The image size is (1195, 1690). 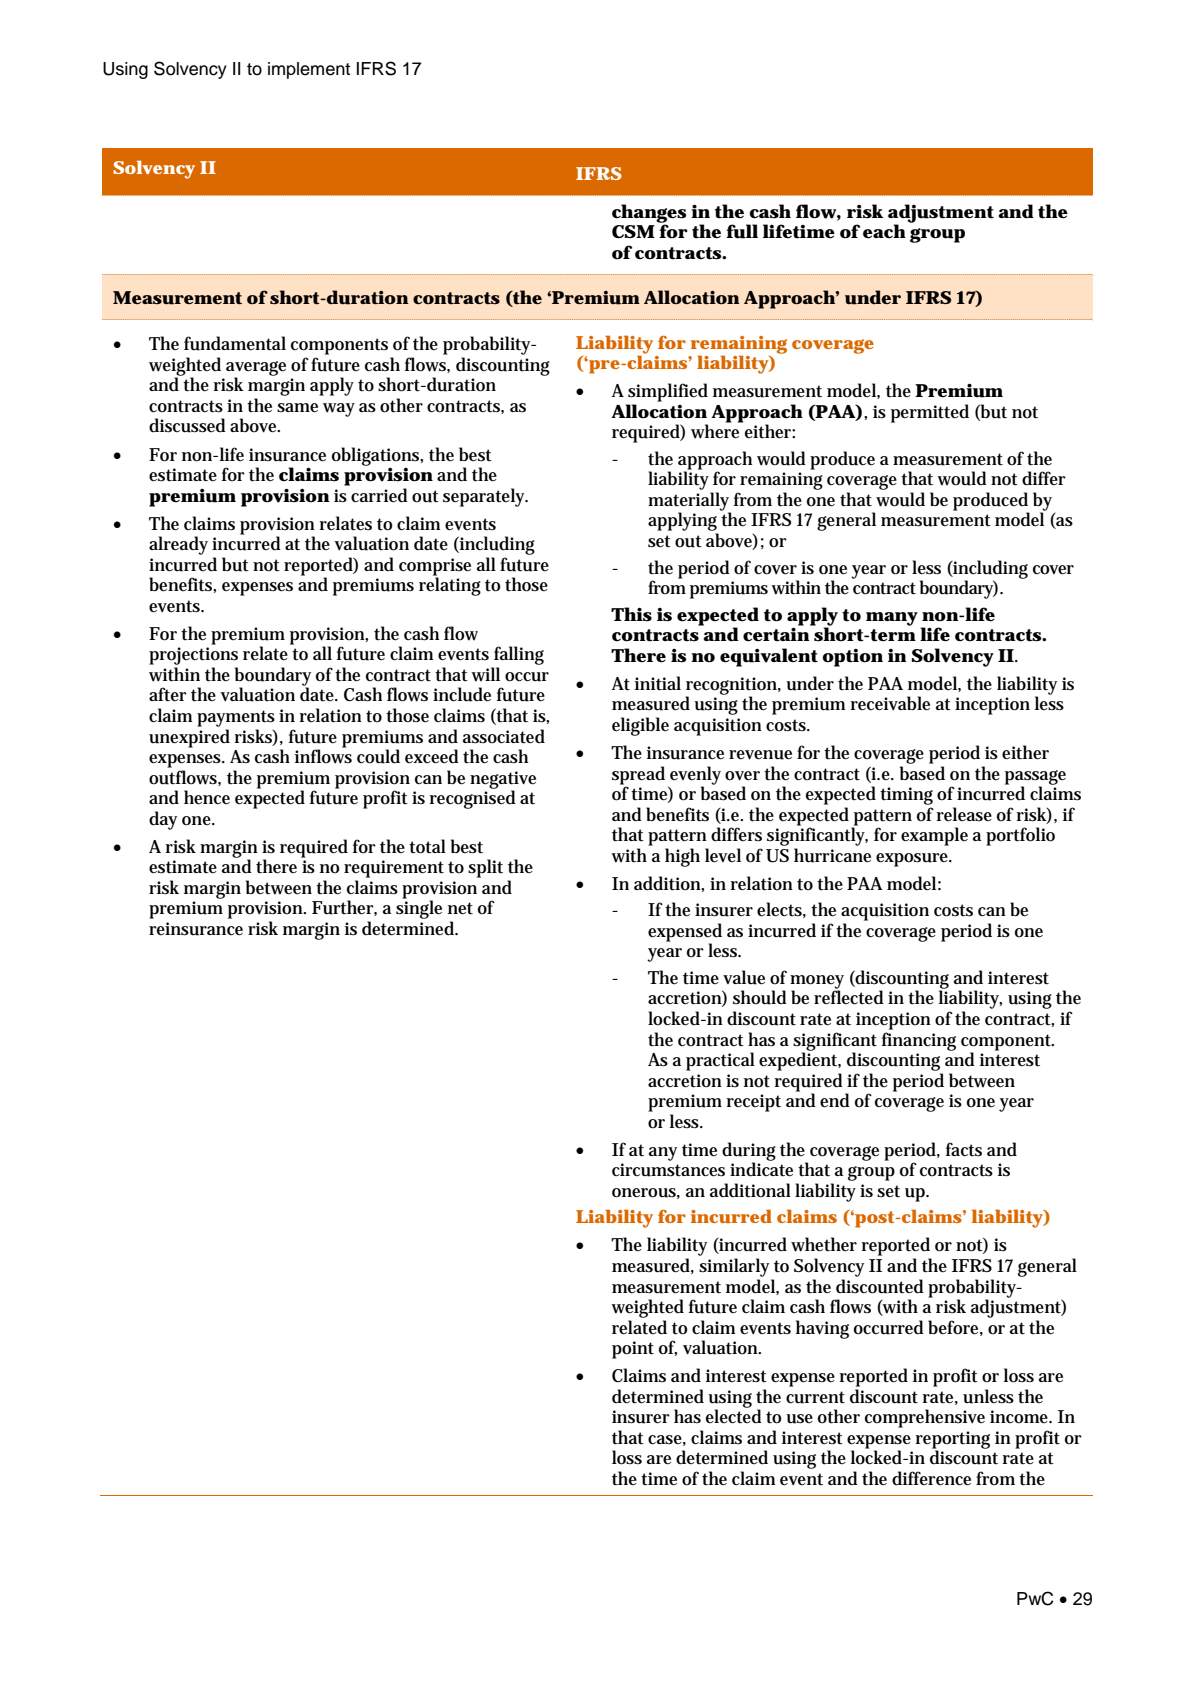 What do you see at coordinates (849, 997) in the screenshot?
I see `reflected` at bounding box center [849, 997].
